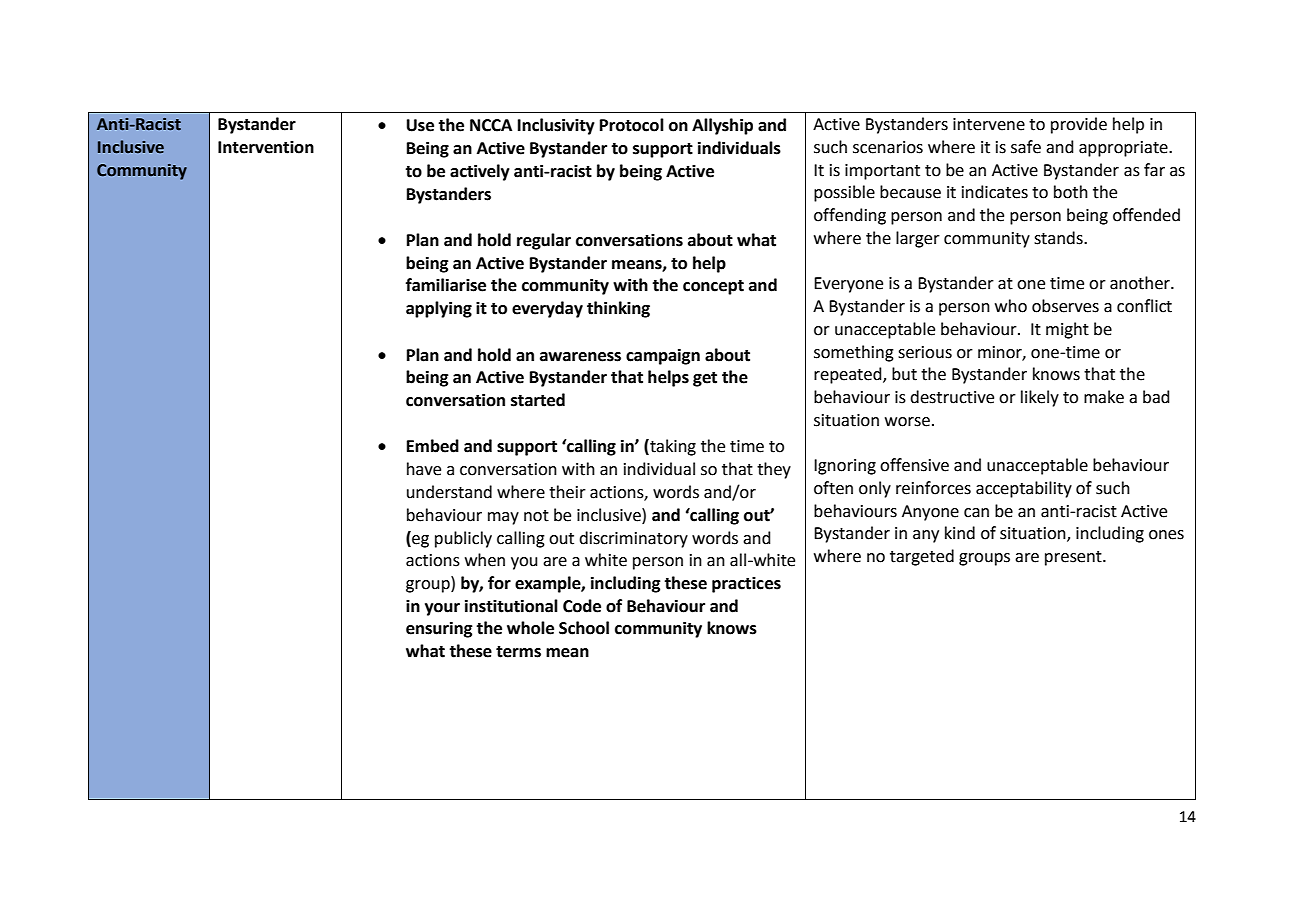 Image resolution: width=1308 pixels, height=924 pixels. Describe the element at coordinates (1040, 398) in the image. I see `likely` at that location.
